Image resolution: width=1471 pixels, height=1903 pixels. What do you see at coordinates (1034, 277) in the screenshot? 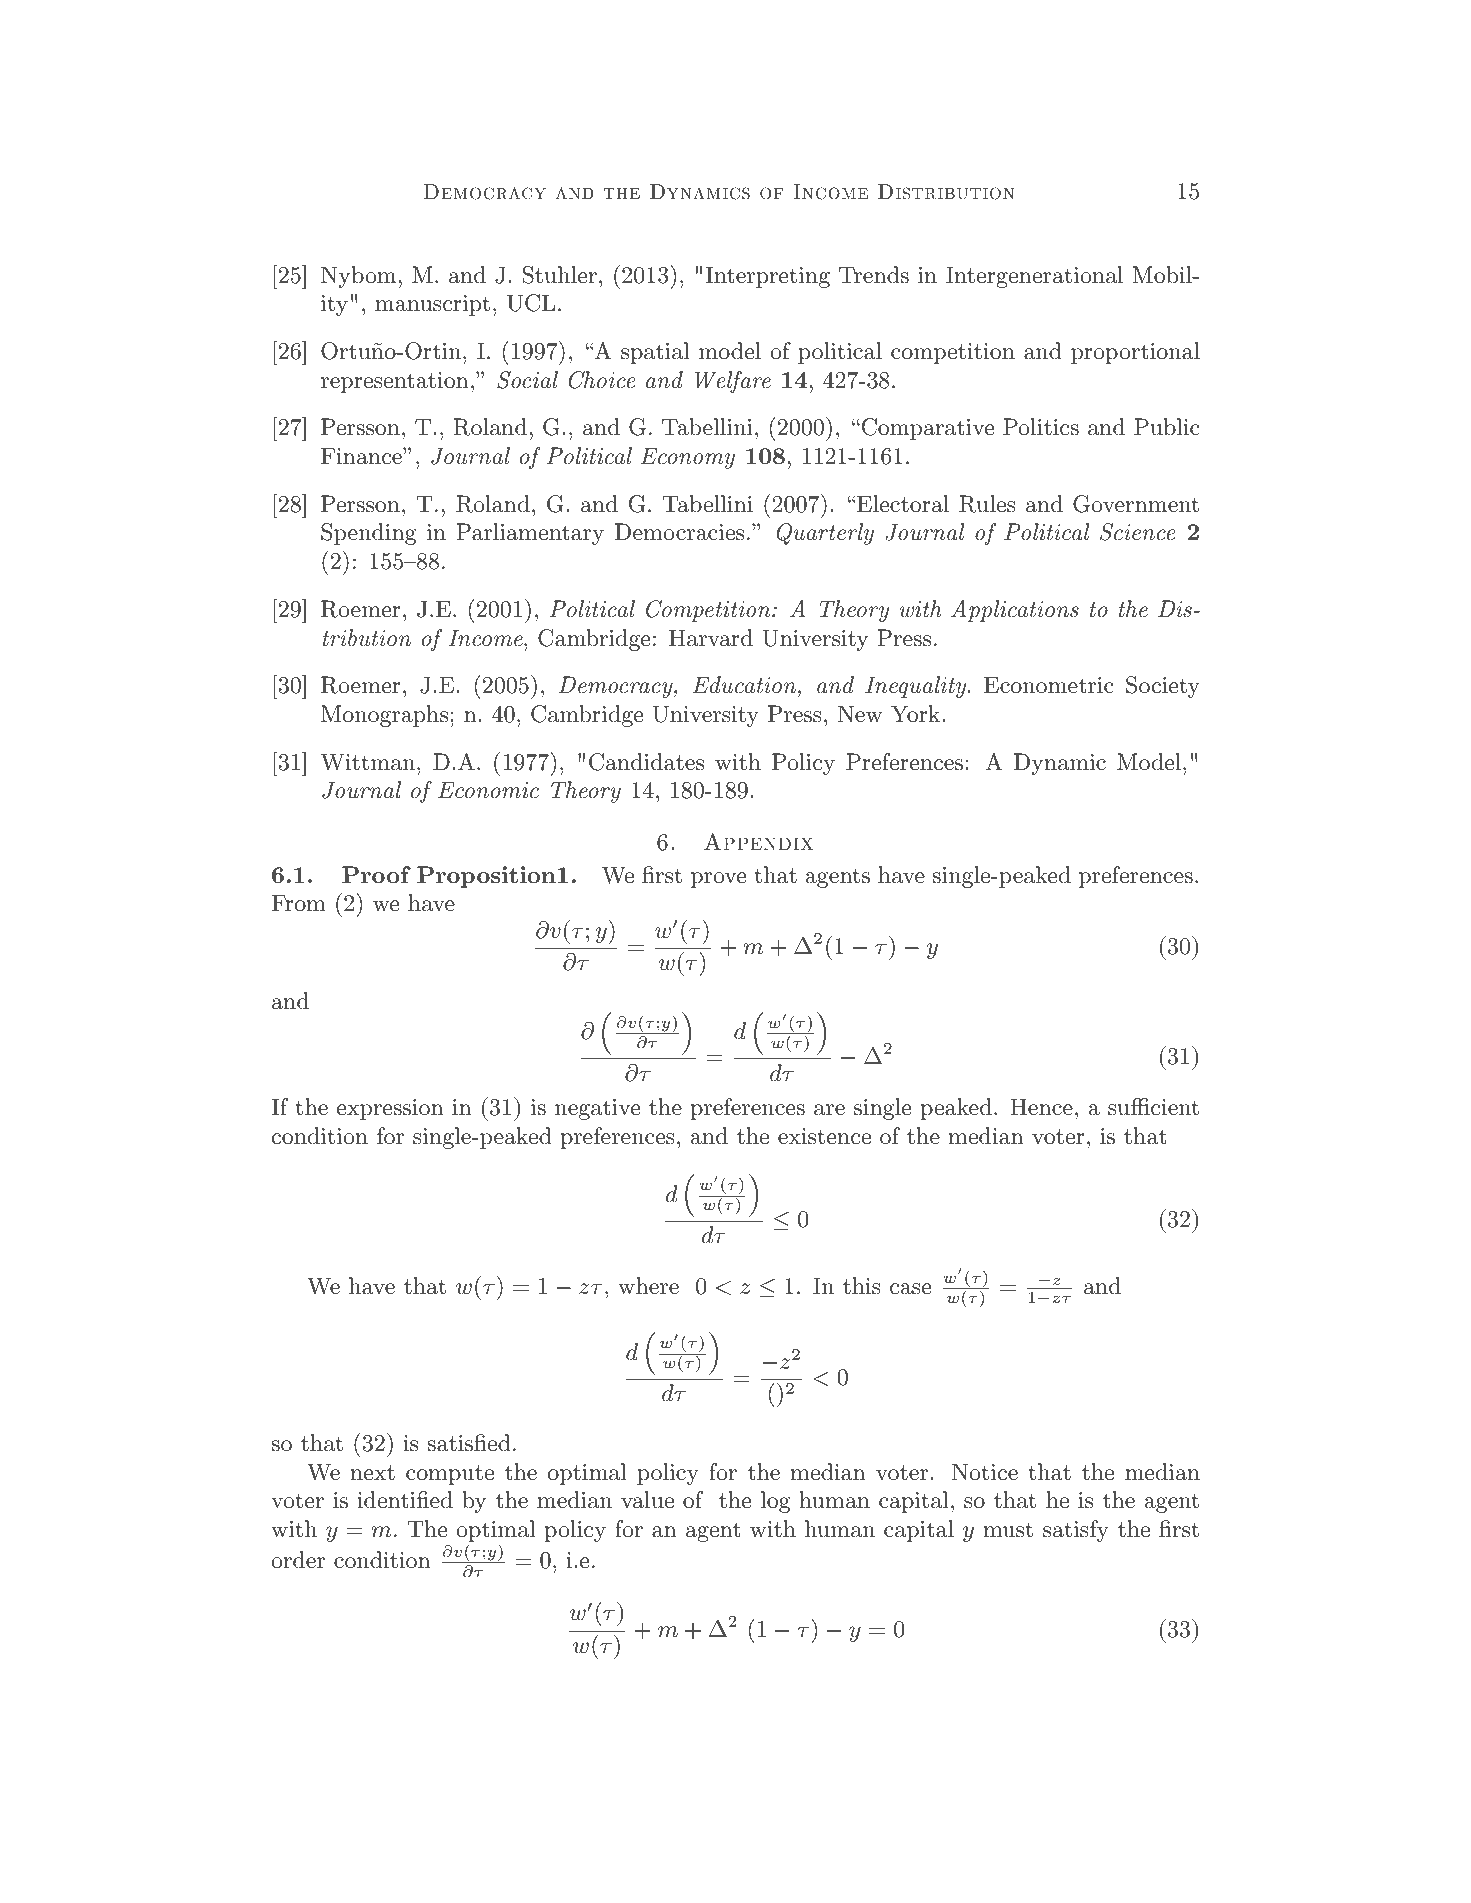
I see `Intergenerational` at bounding box center [1034, 277].
